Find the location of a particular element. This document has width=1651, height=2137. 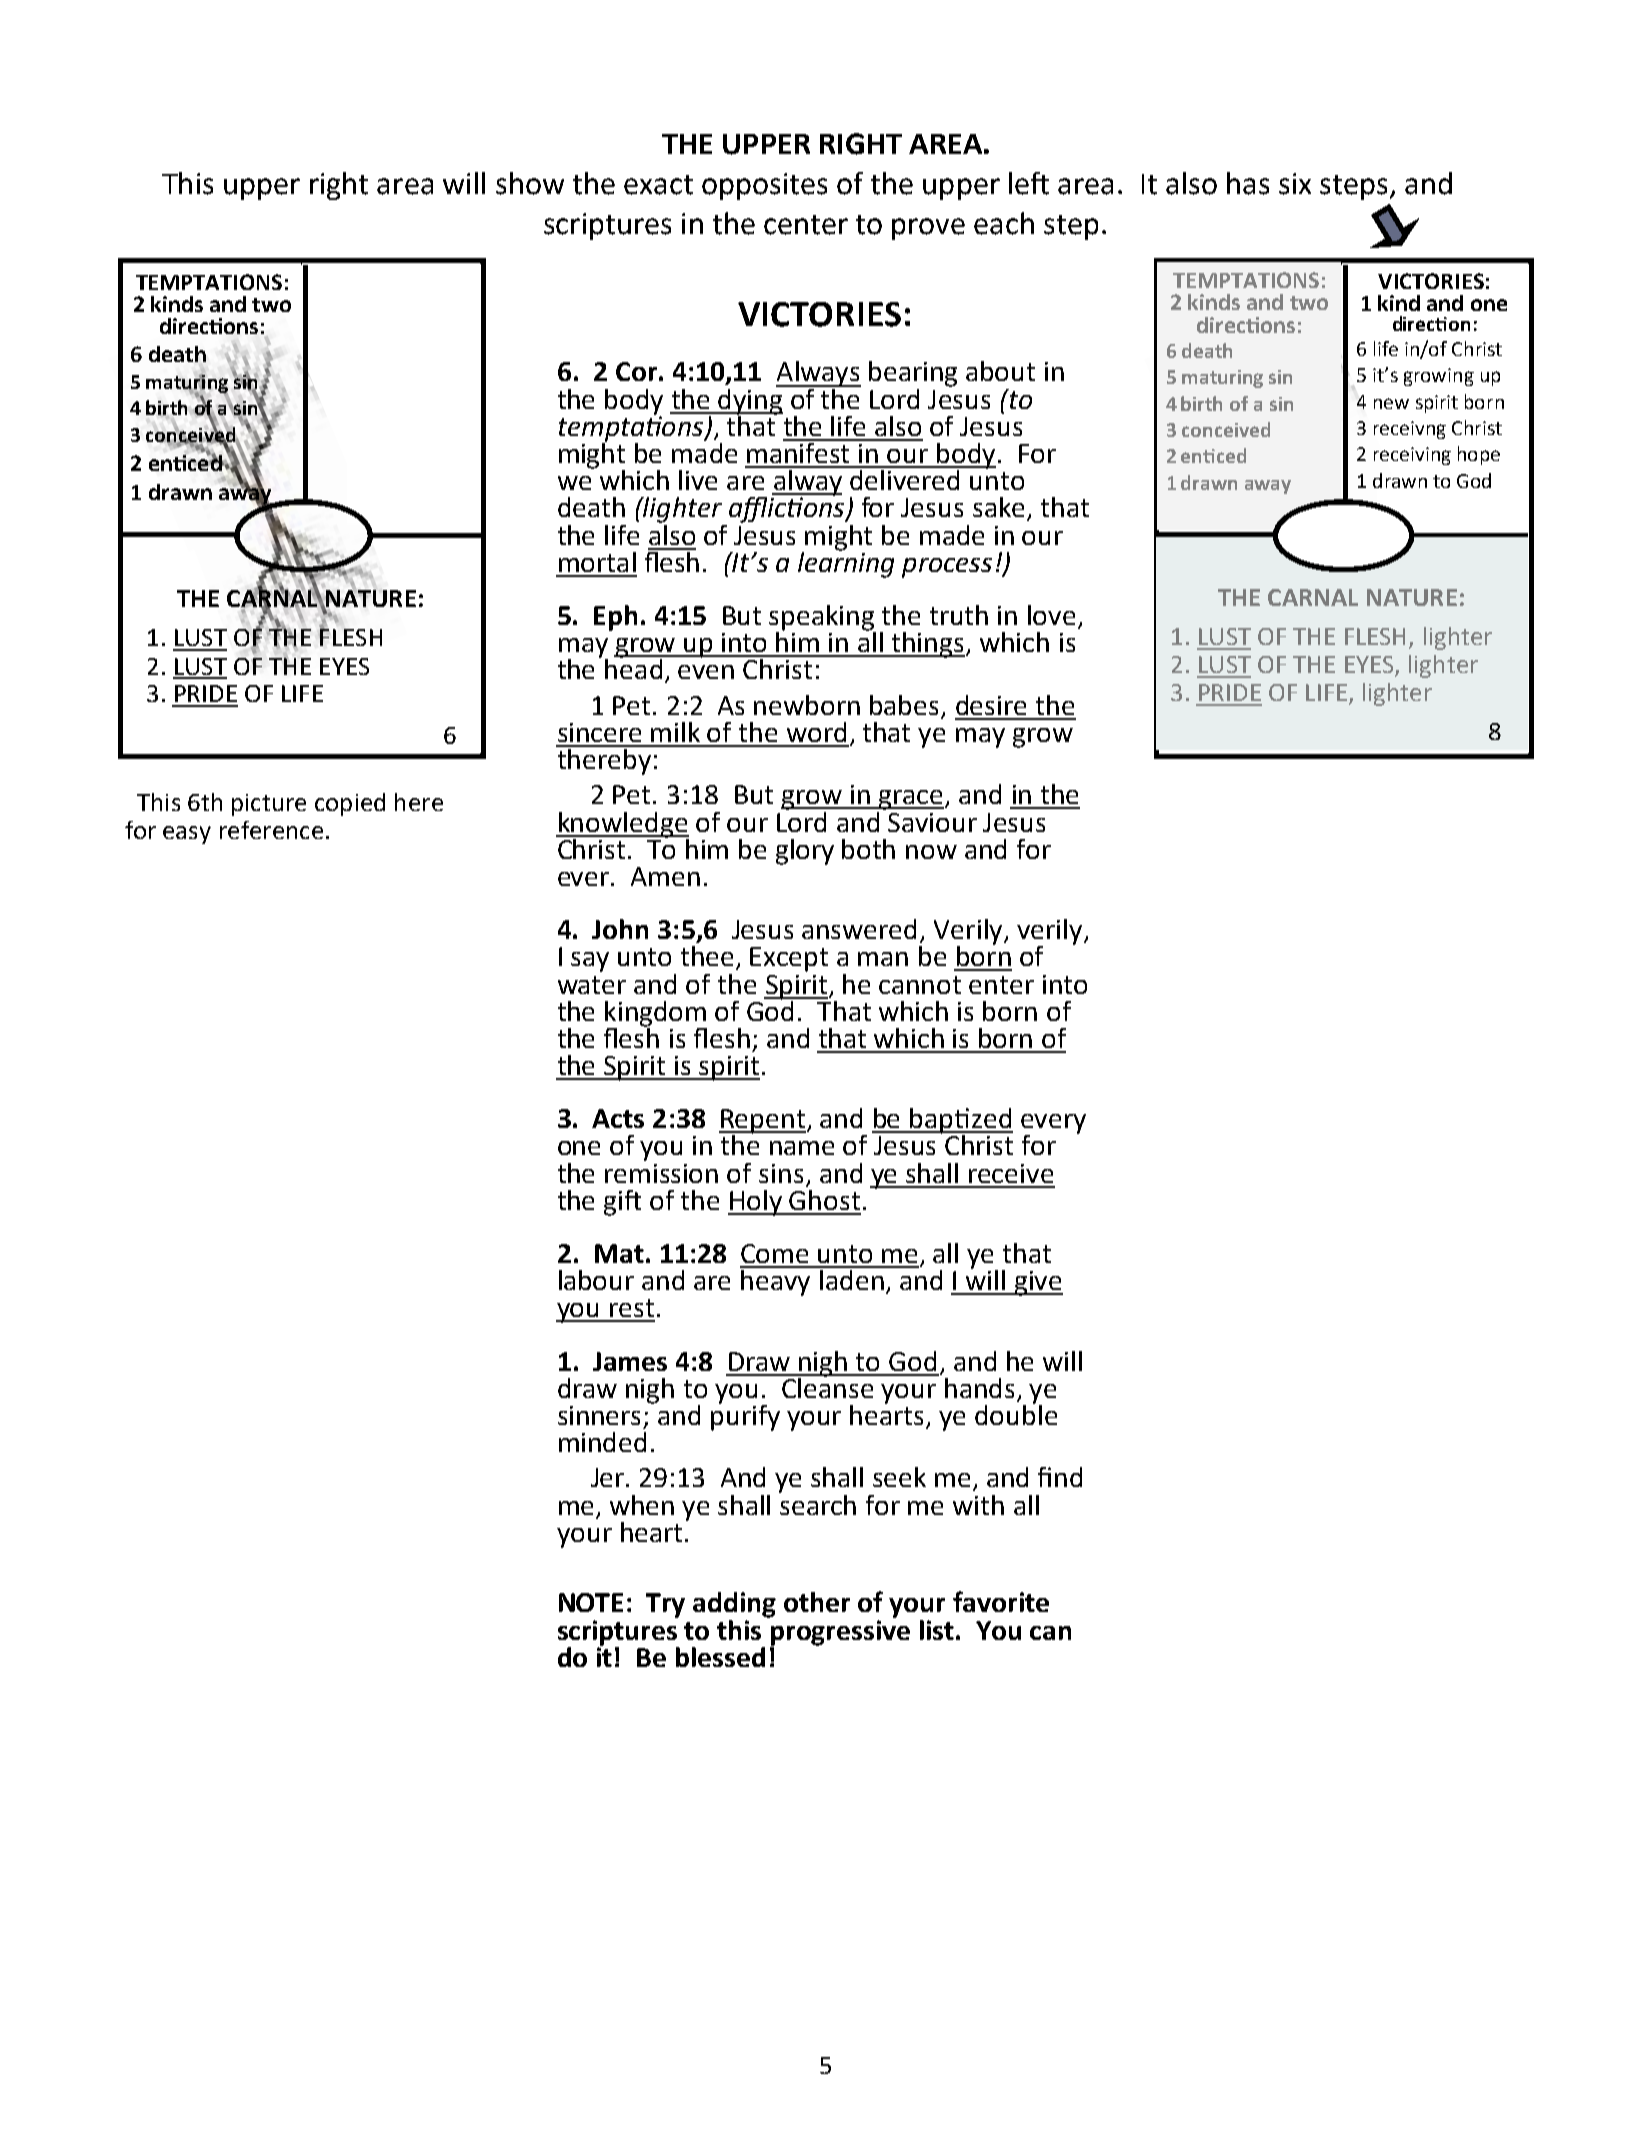

cannot is located at coordinates (920, 985).
